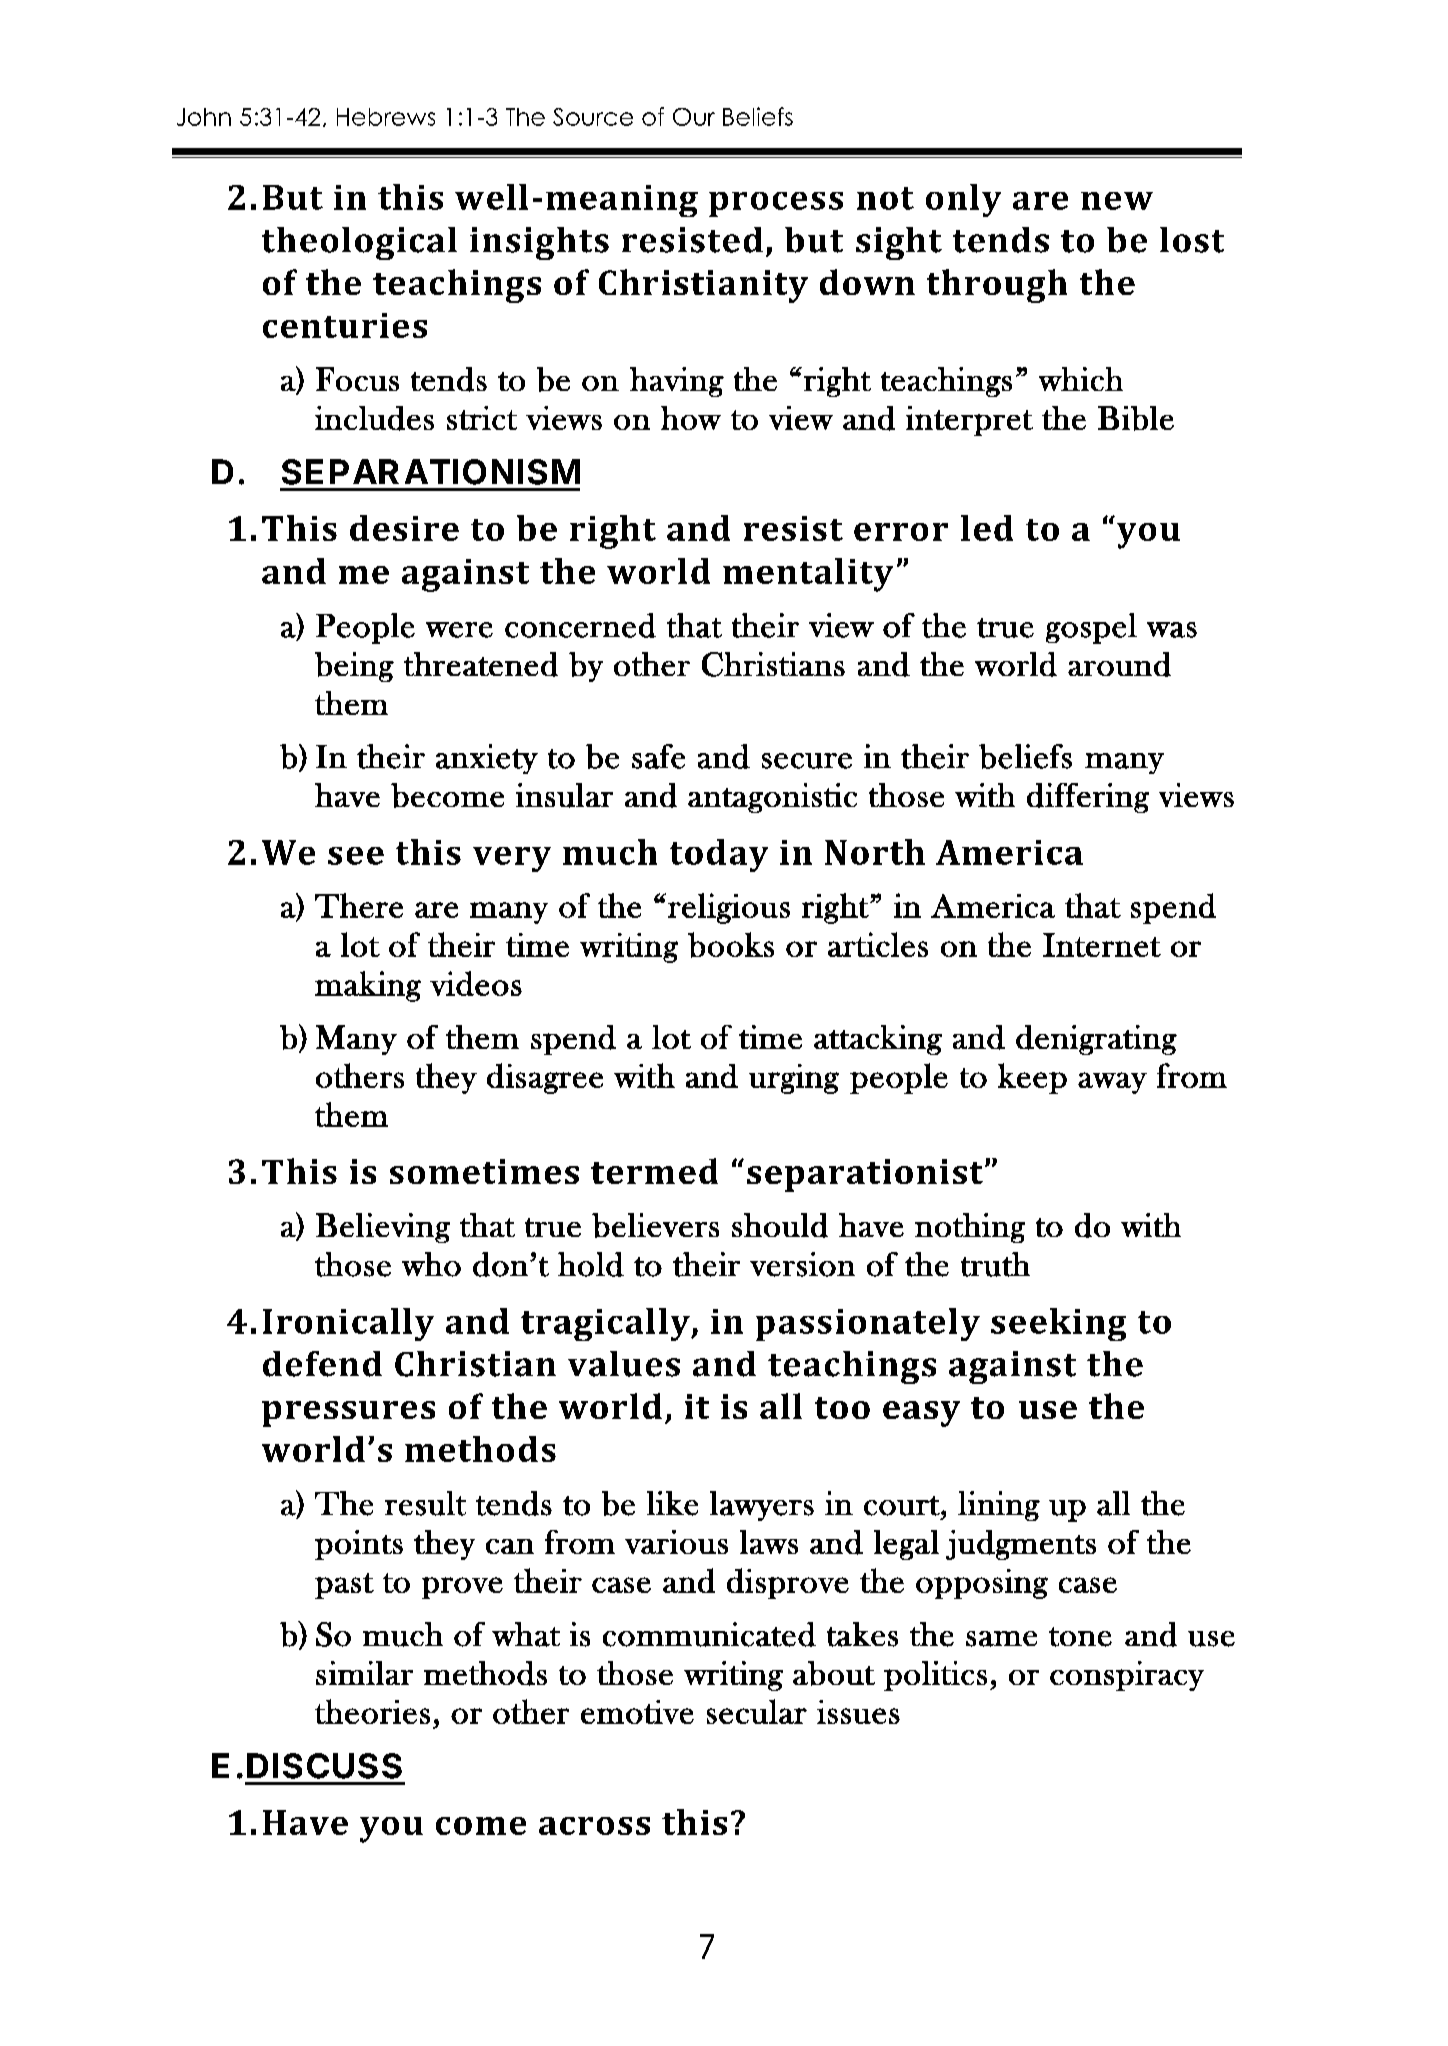  What do you see at coordinates (386, 117) in the screenshot?
I see `Hebrews` at bounding box center [386, 117].
